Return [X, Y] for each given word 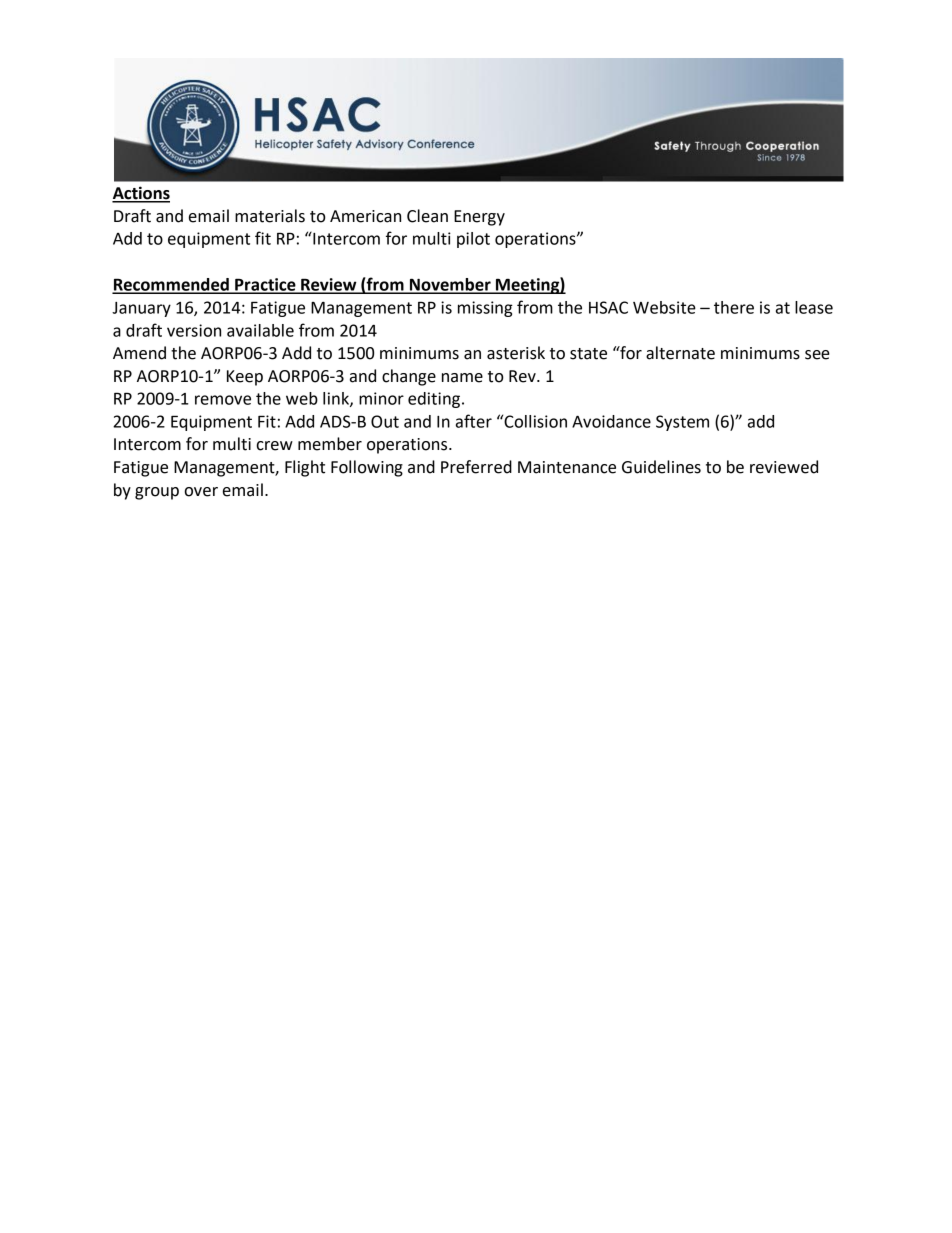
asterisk [516, 353]
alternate [680, 353]
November [450, 285]
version [194, 330]
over [201, 492]
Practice [265, 285]
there [734, 307]
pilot [473, 240]
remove [223, 400]
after [474, 421]
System [682, 423]
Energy [479, 218]
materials [270, 216]
